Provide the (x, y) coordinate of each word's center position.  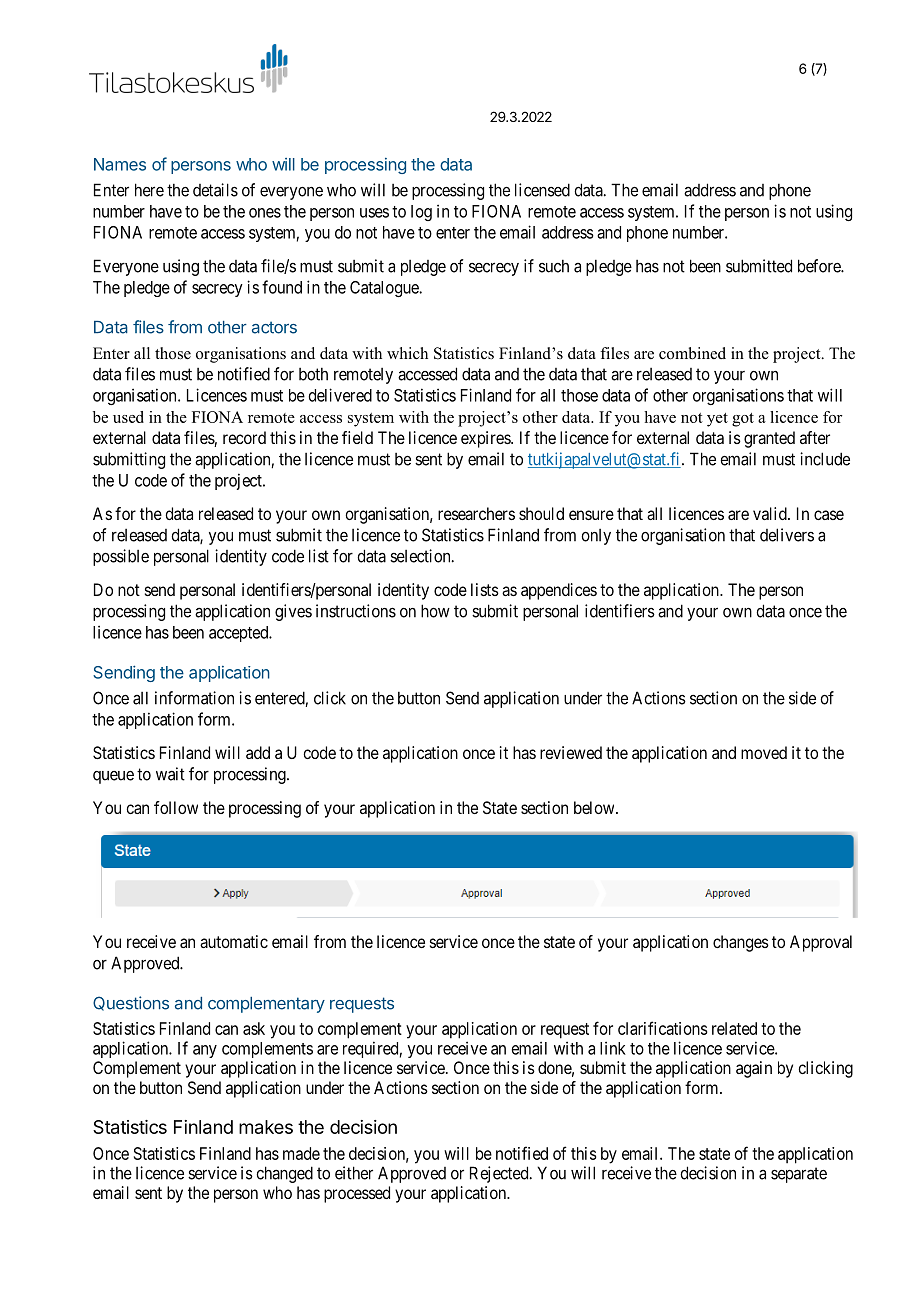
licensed (542, 190)
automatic (234, 941)
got (743, 420)
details (215, 190)
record (244, 437)
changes (741, 943)
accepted (240, 634)
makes (266, 1127)
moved (764, 752)
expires (486, 439)
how (435, 611)
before (820, 266)
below (595, 807)
